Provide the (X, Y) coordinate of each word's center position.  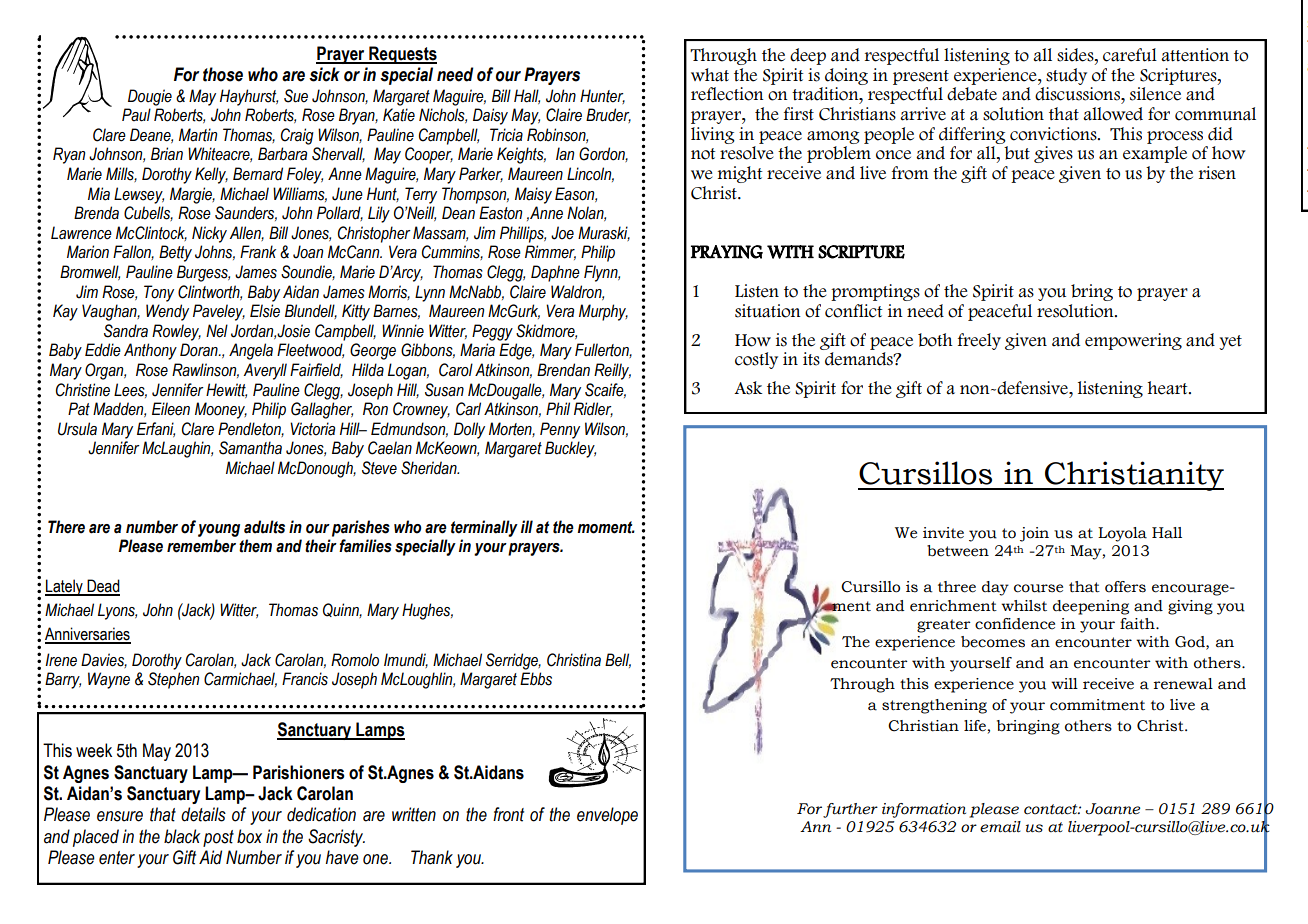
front (508, 814)
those (223, 74)
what (710, 75)
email (1000, 827)
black (182, 836)
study (1066, 76)
